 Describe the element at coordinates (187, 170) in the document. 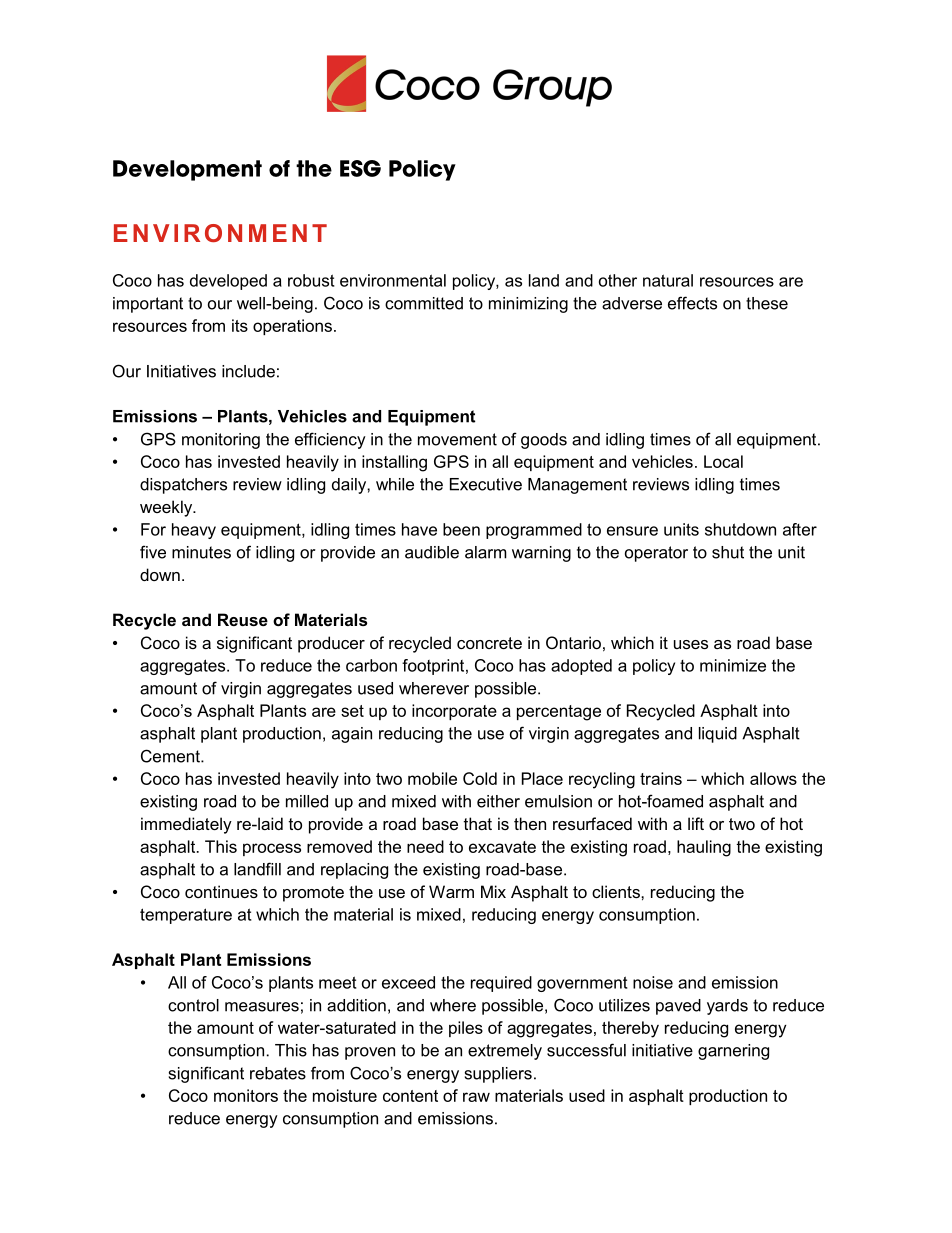

I see `Development` at that location.
